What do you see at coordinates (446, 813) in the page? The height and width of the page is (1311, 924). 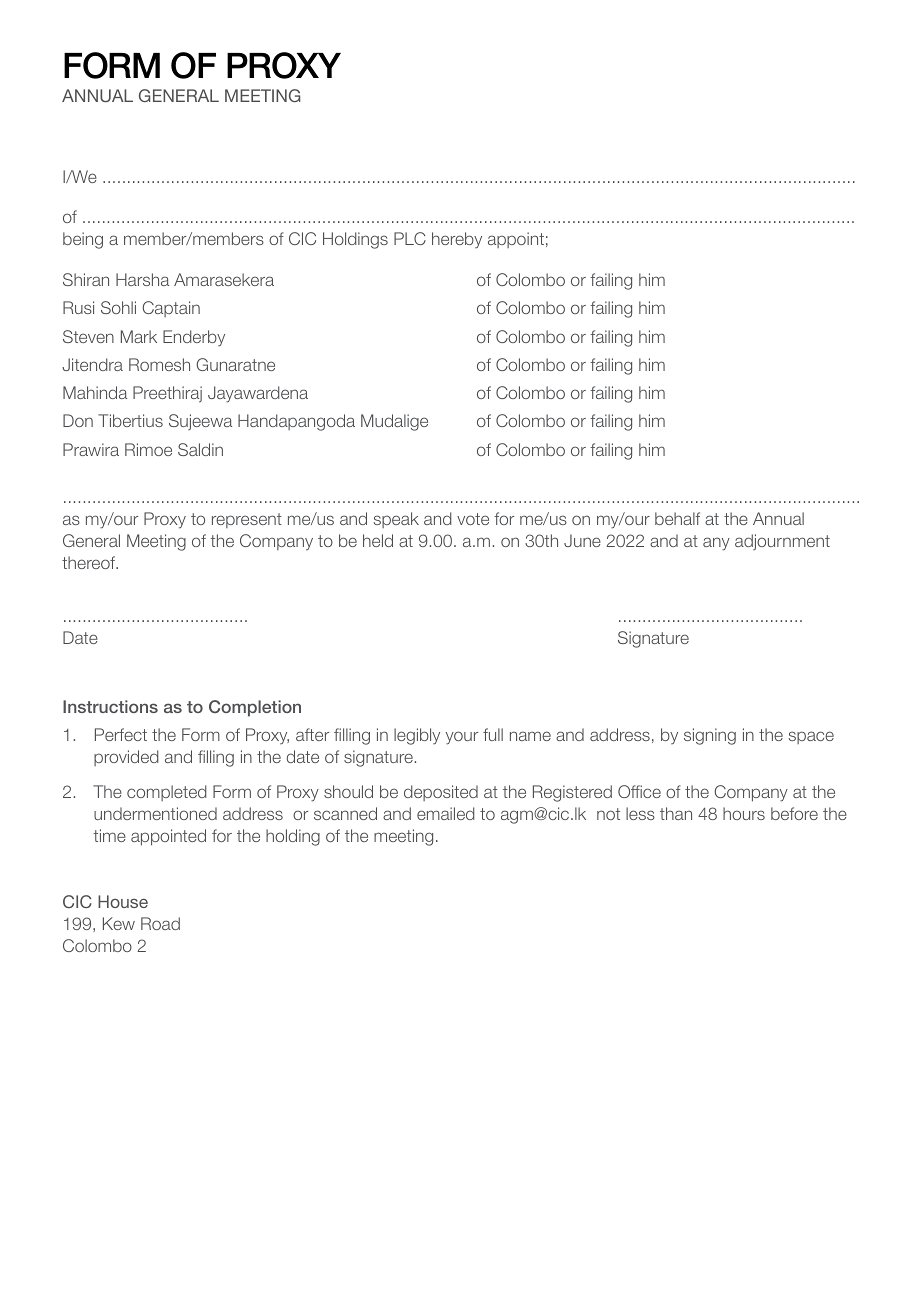 I see `emailed` at bounding box center [446, 813].
